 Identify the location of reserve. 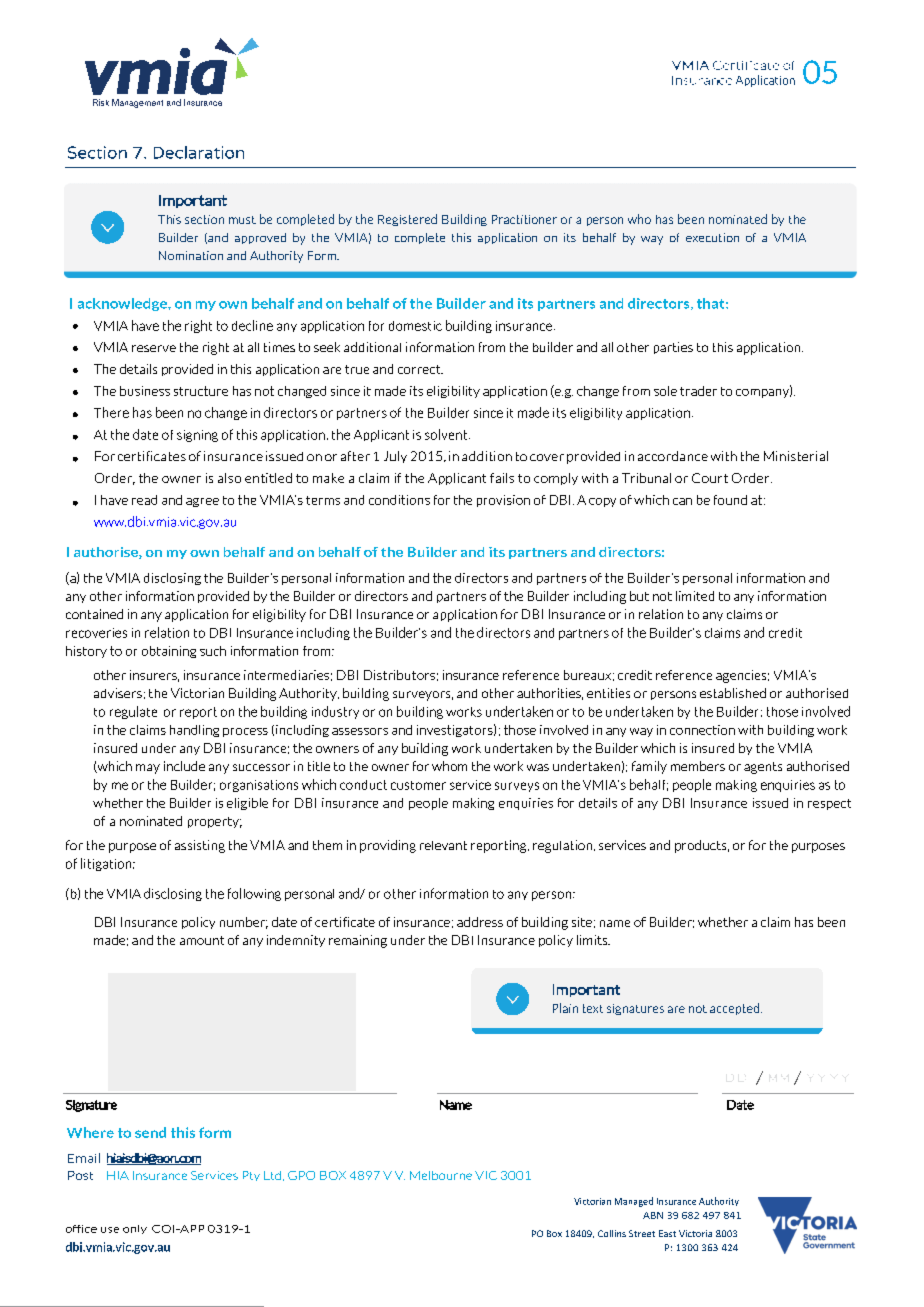
(154, 348).
